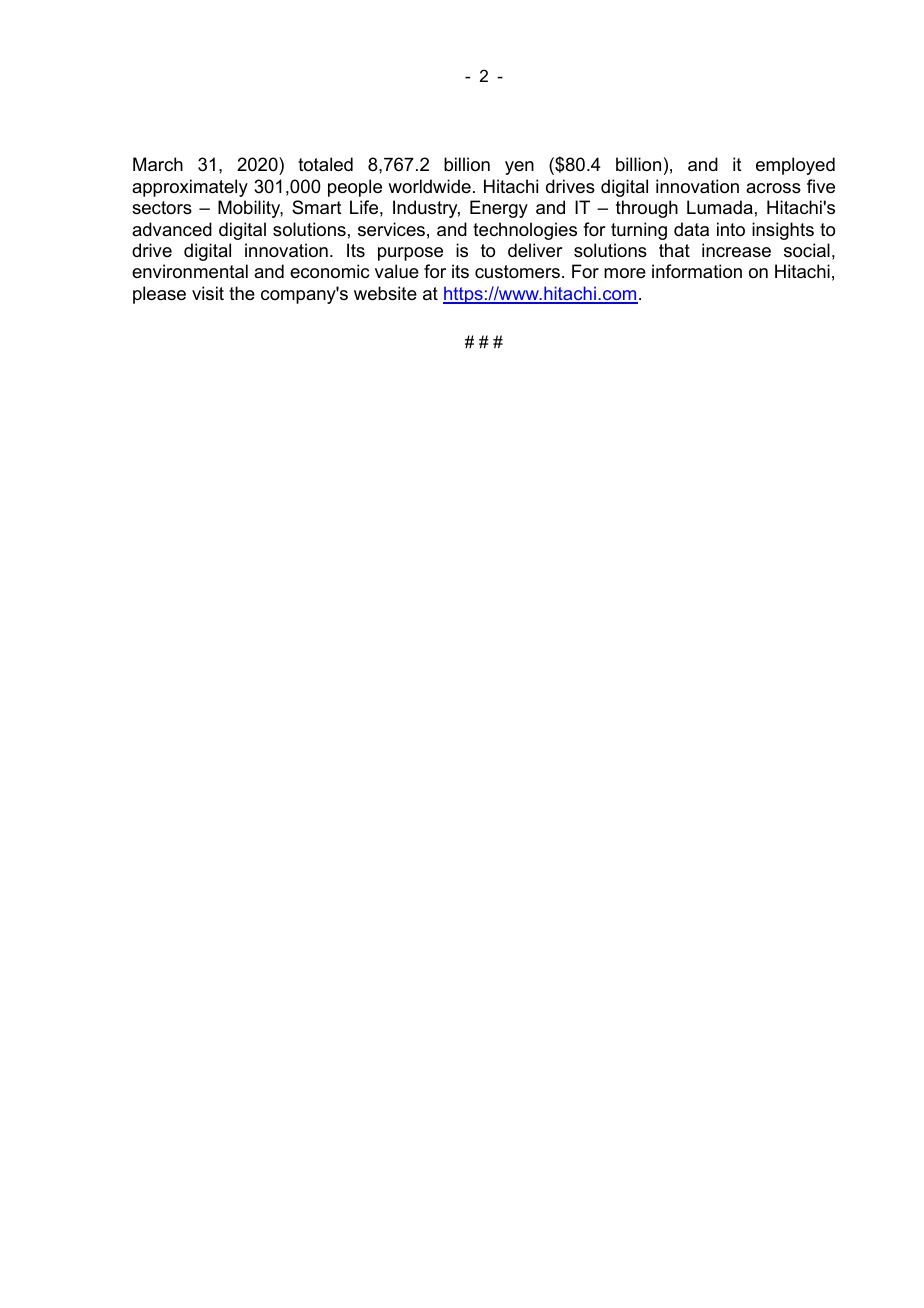 The height and width of the screenshot is (1308, 924). I want to click on advanced, so click(172, 229).
